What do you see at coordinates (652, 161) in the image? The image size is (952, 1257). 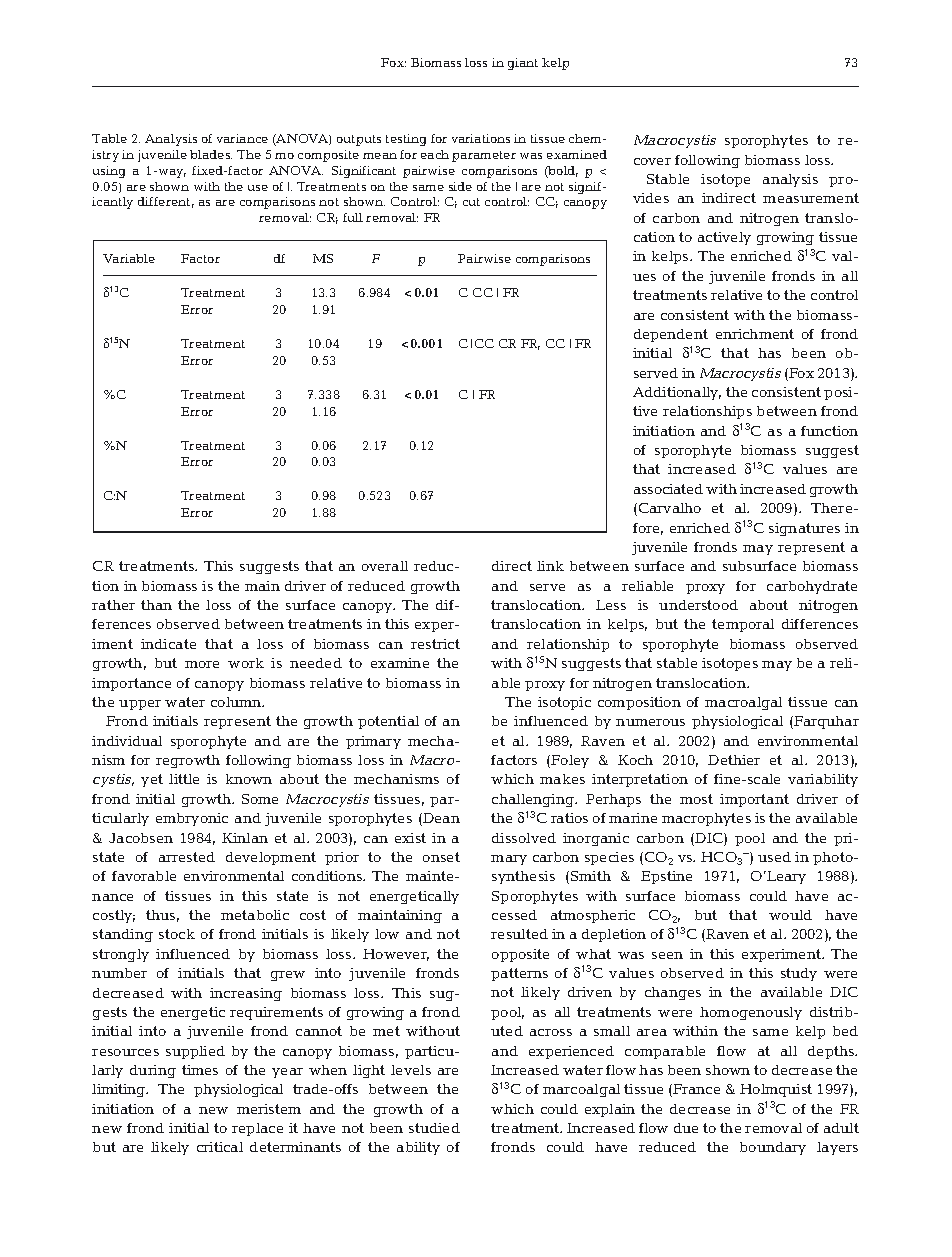 I see `cover` at bounding box center [652, 161].
